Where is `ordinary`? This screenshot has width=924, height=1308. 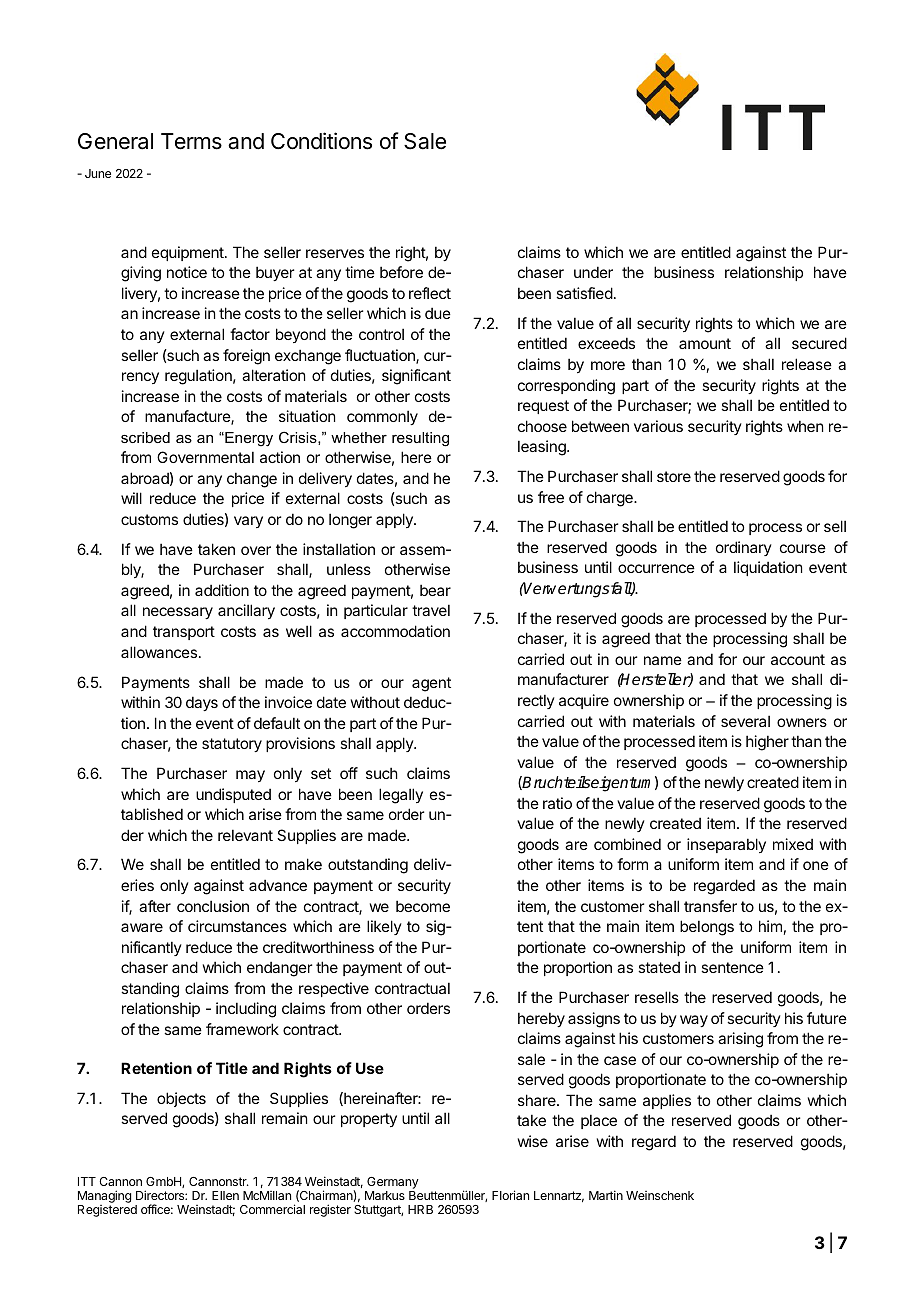
ordinary is located at coordinates (744, 548).
